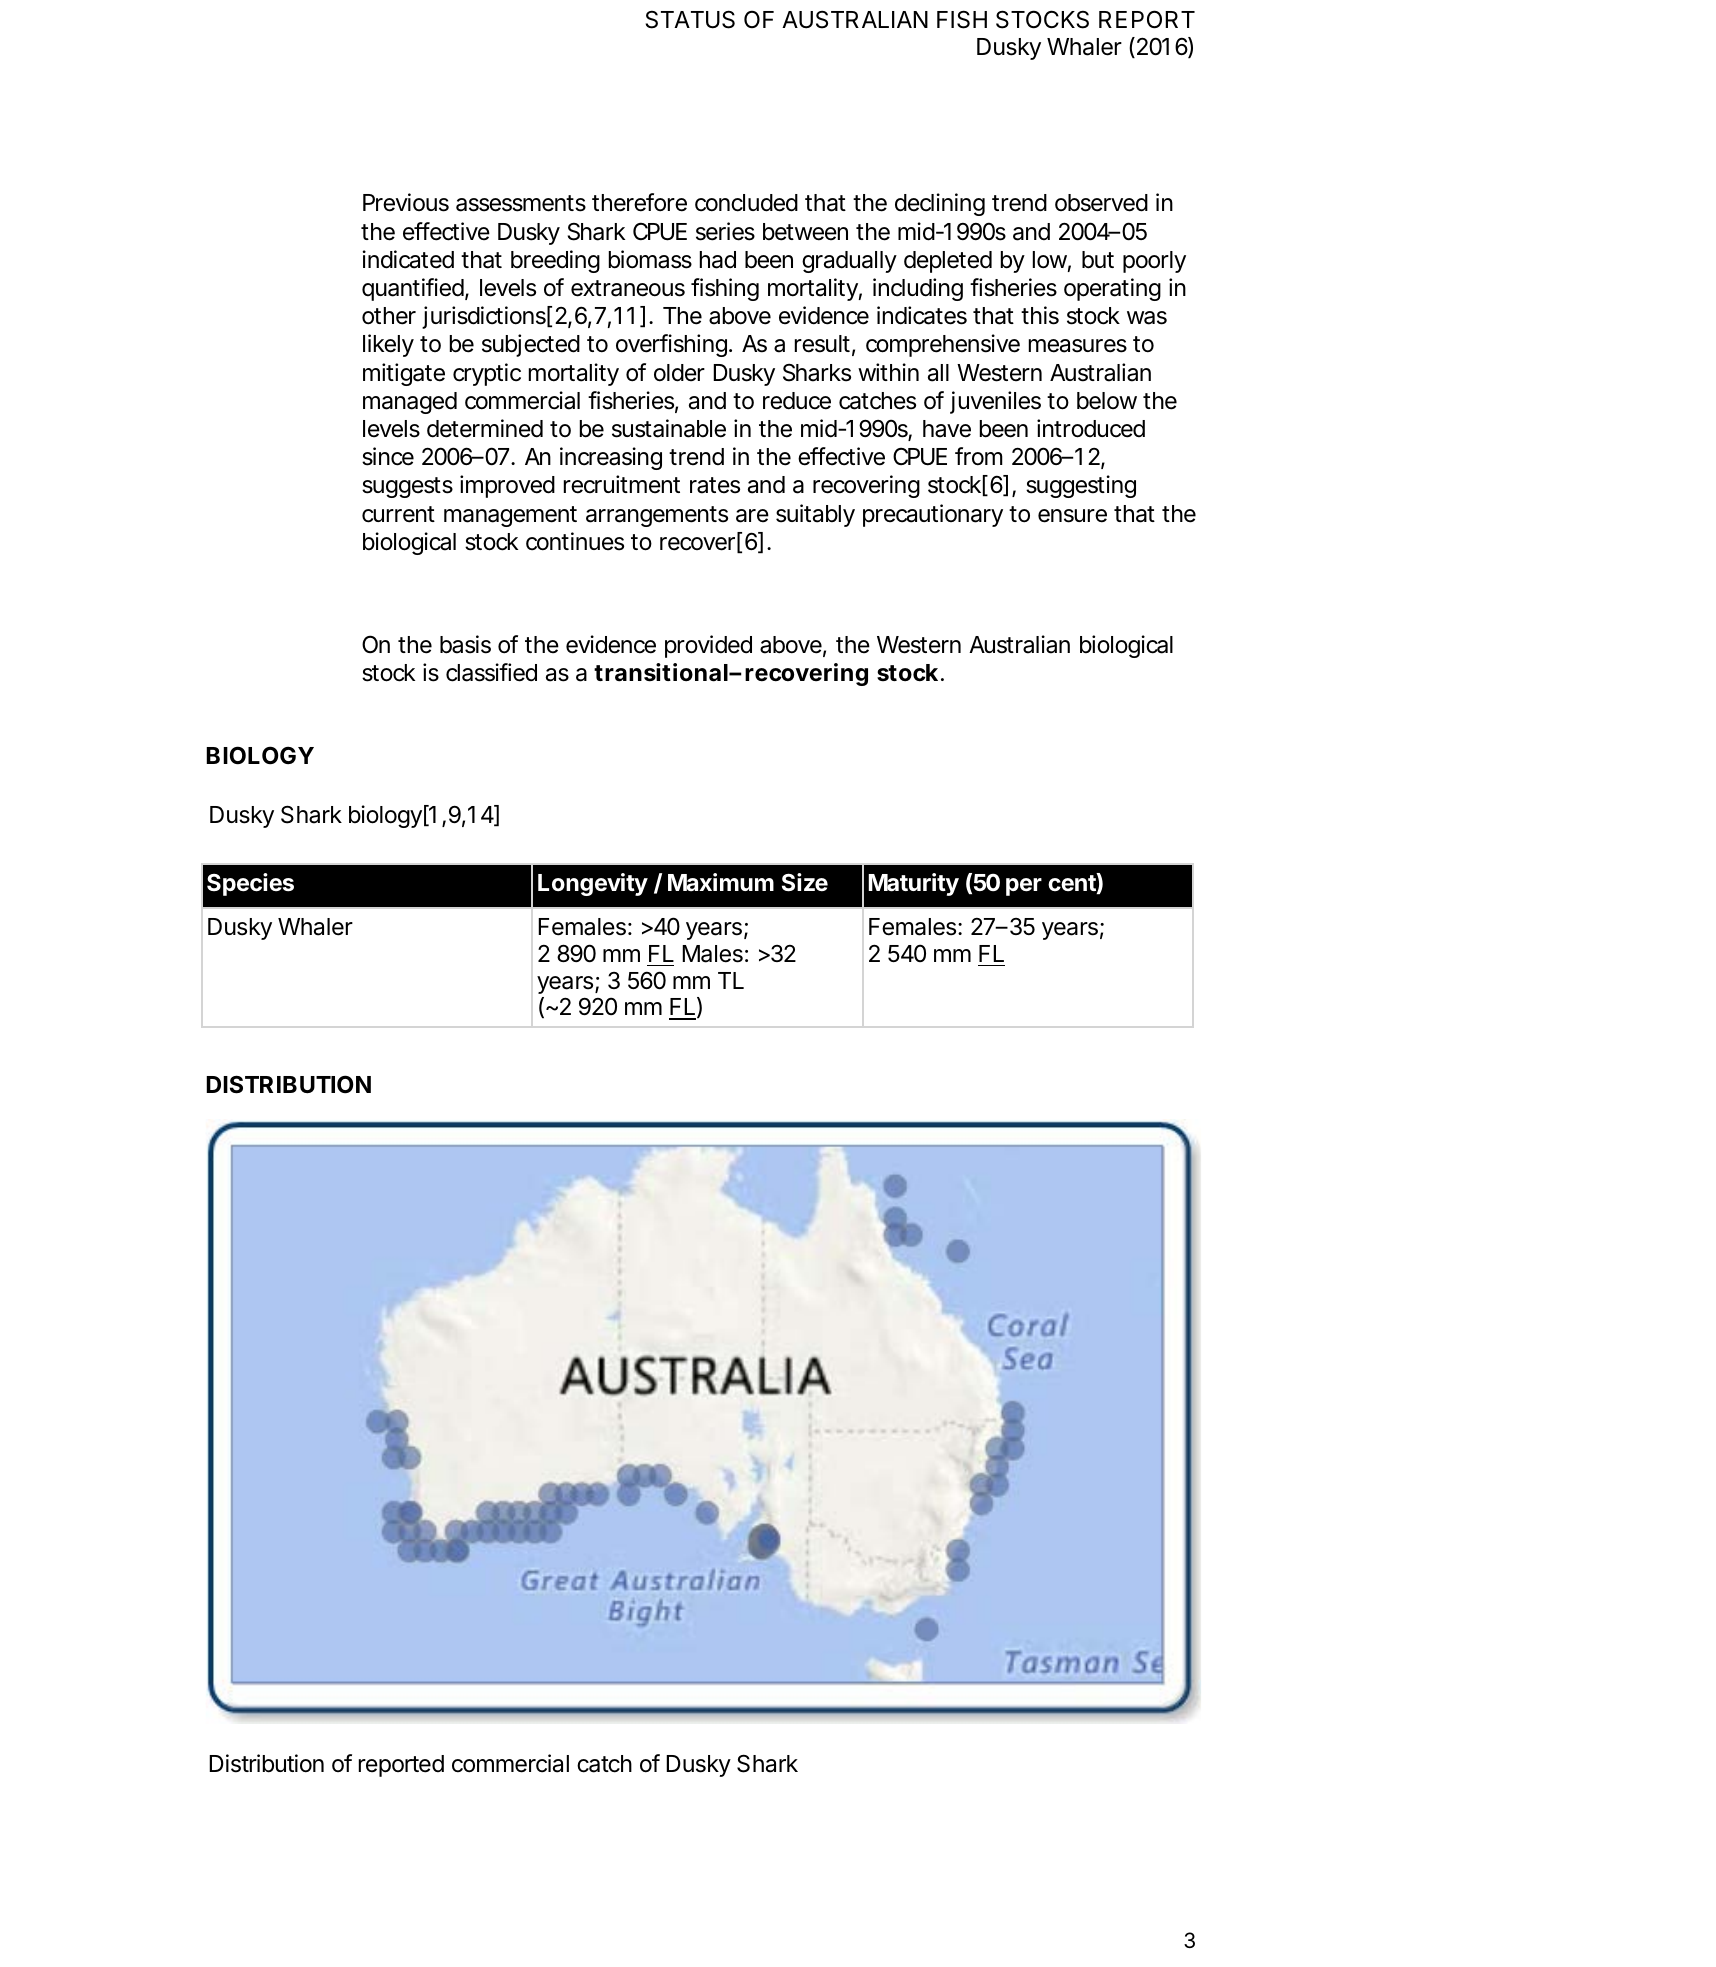  What do you see at coordinates (406, 202) in the page?
I see `Previous` at bounding box center [406, 202].
